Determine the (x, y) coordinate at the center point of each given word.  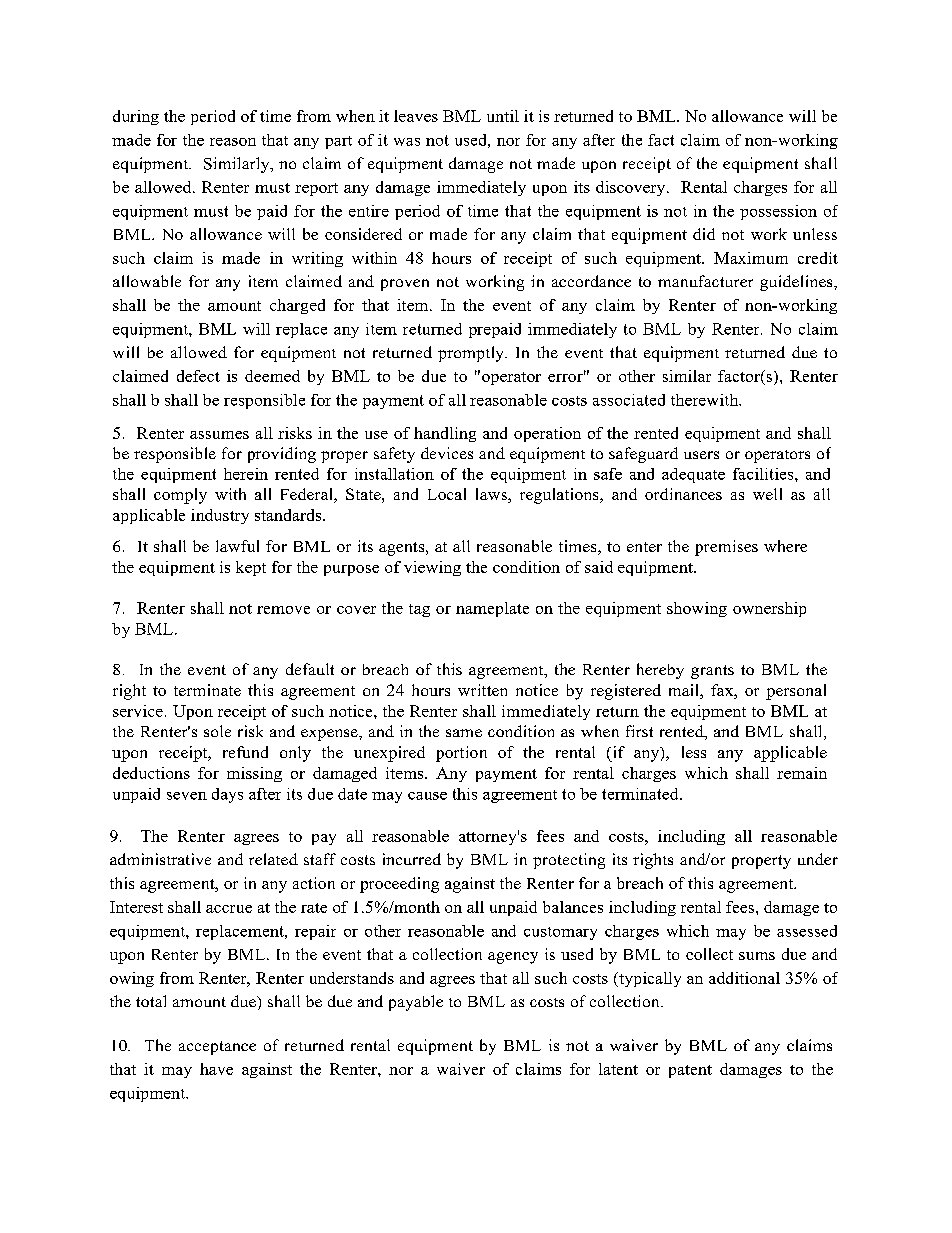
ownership (769, 609)
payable (416, 1003)
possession (778, 212)
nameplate (492, 609)
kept (251, 568)
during (136, 117)
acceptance (217, 1048)
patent (690, 1071)
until (503, 116)
